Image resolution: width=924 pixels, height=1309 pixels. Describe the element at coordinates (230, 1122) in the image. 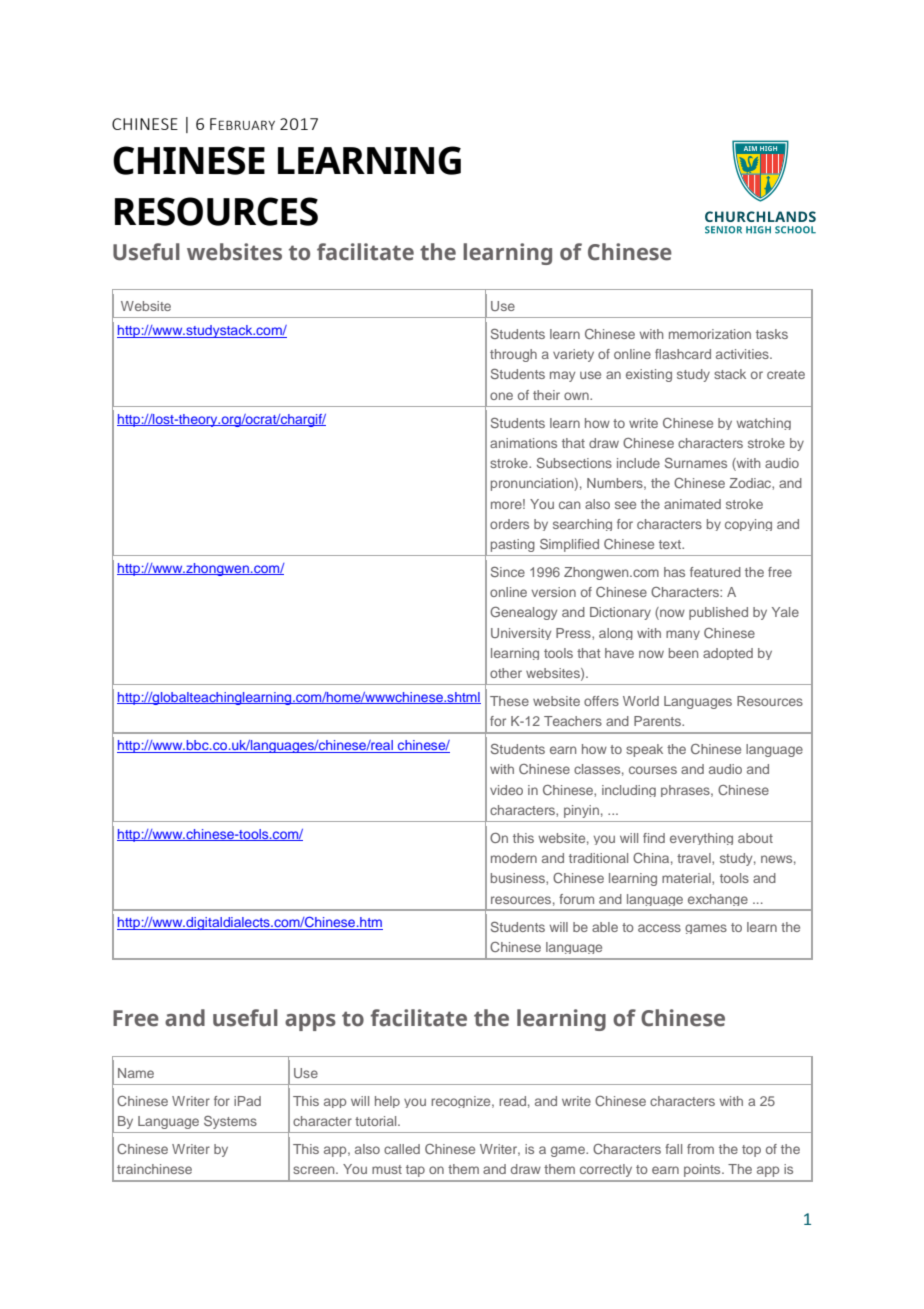

I see `Systems` at that location.
